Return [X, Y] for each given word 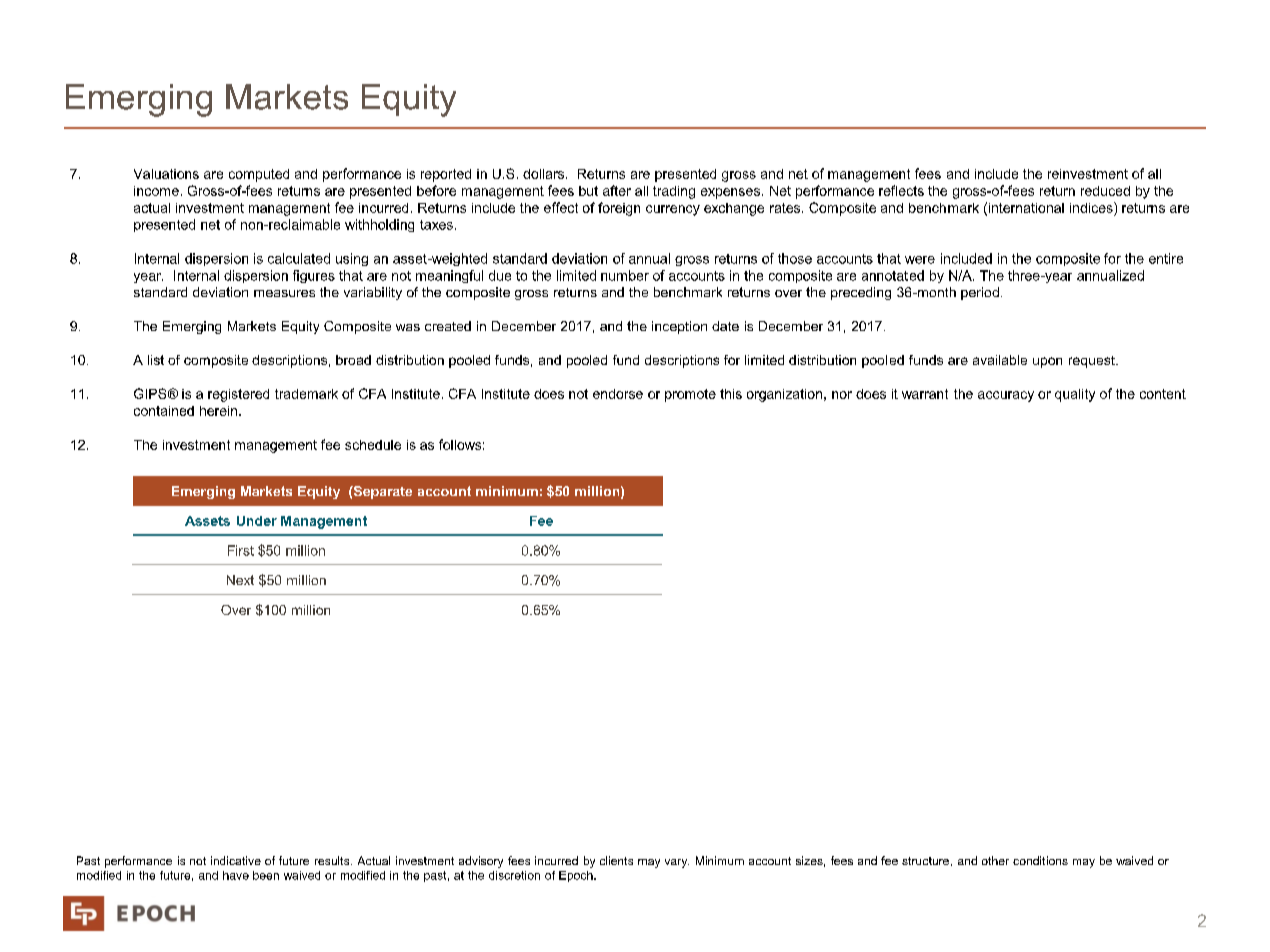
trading [674, 192]
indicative [236, 860]
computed [259, 175]
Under [257, 521]
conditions [1040, 860]
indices [1092, 207]
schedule [373, 445]
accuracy [1006, 396]
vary [677, 863]
